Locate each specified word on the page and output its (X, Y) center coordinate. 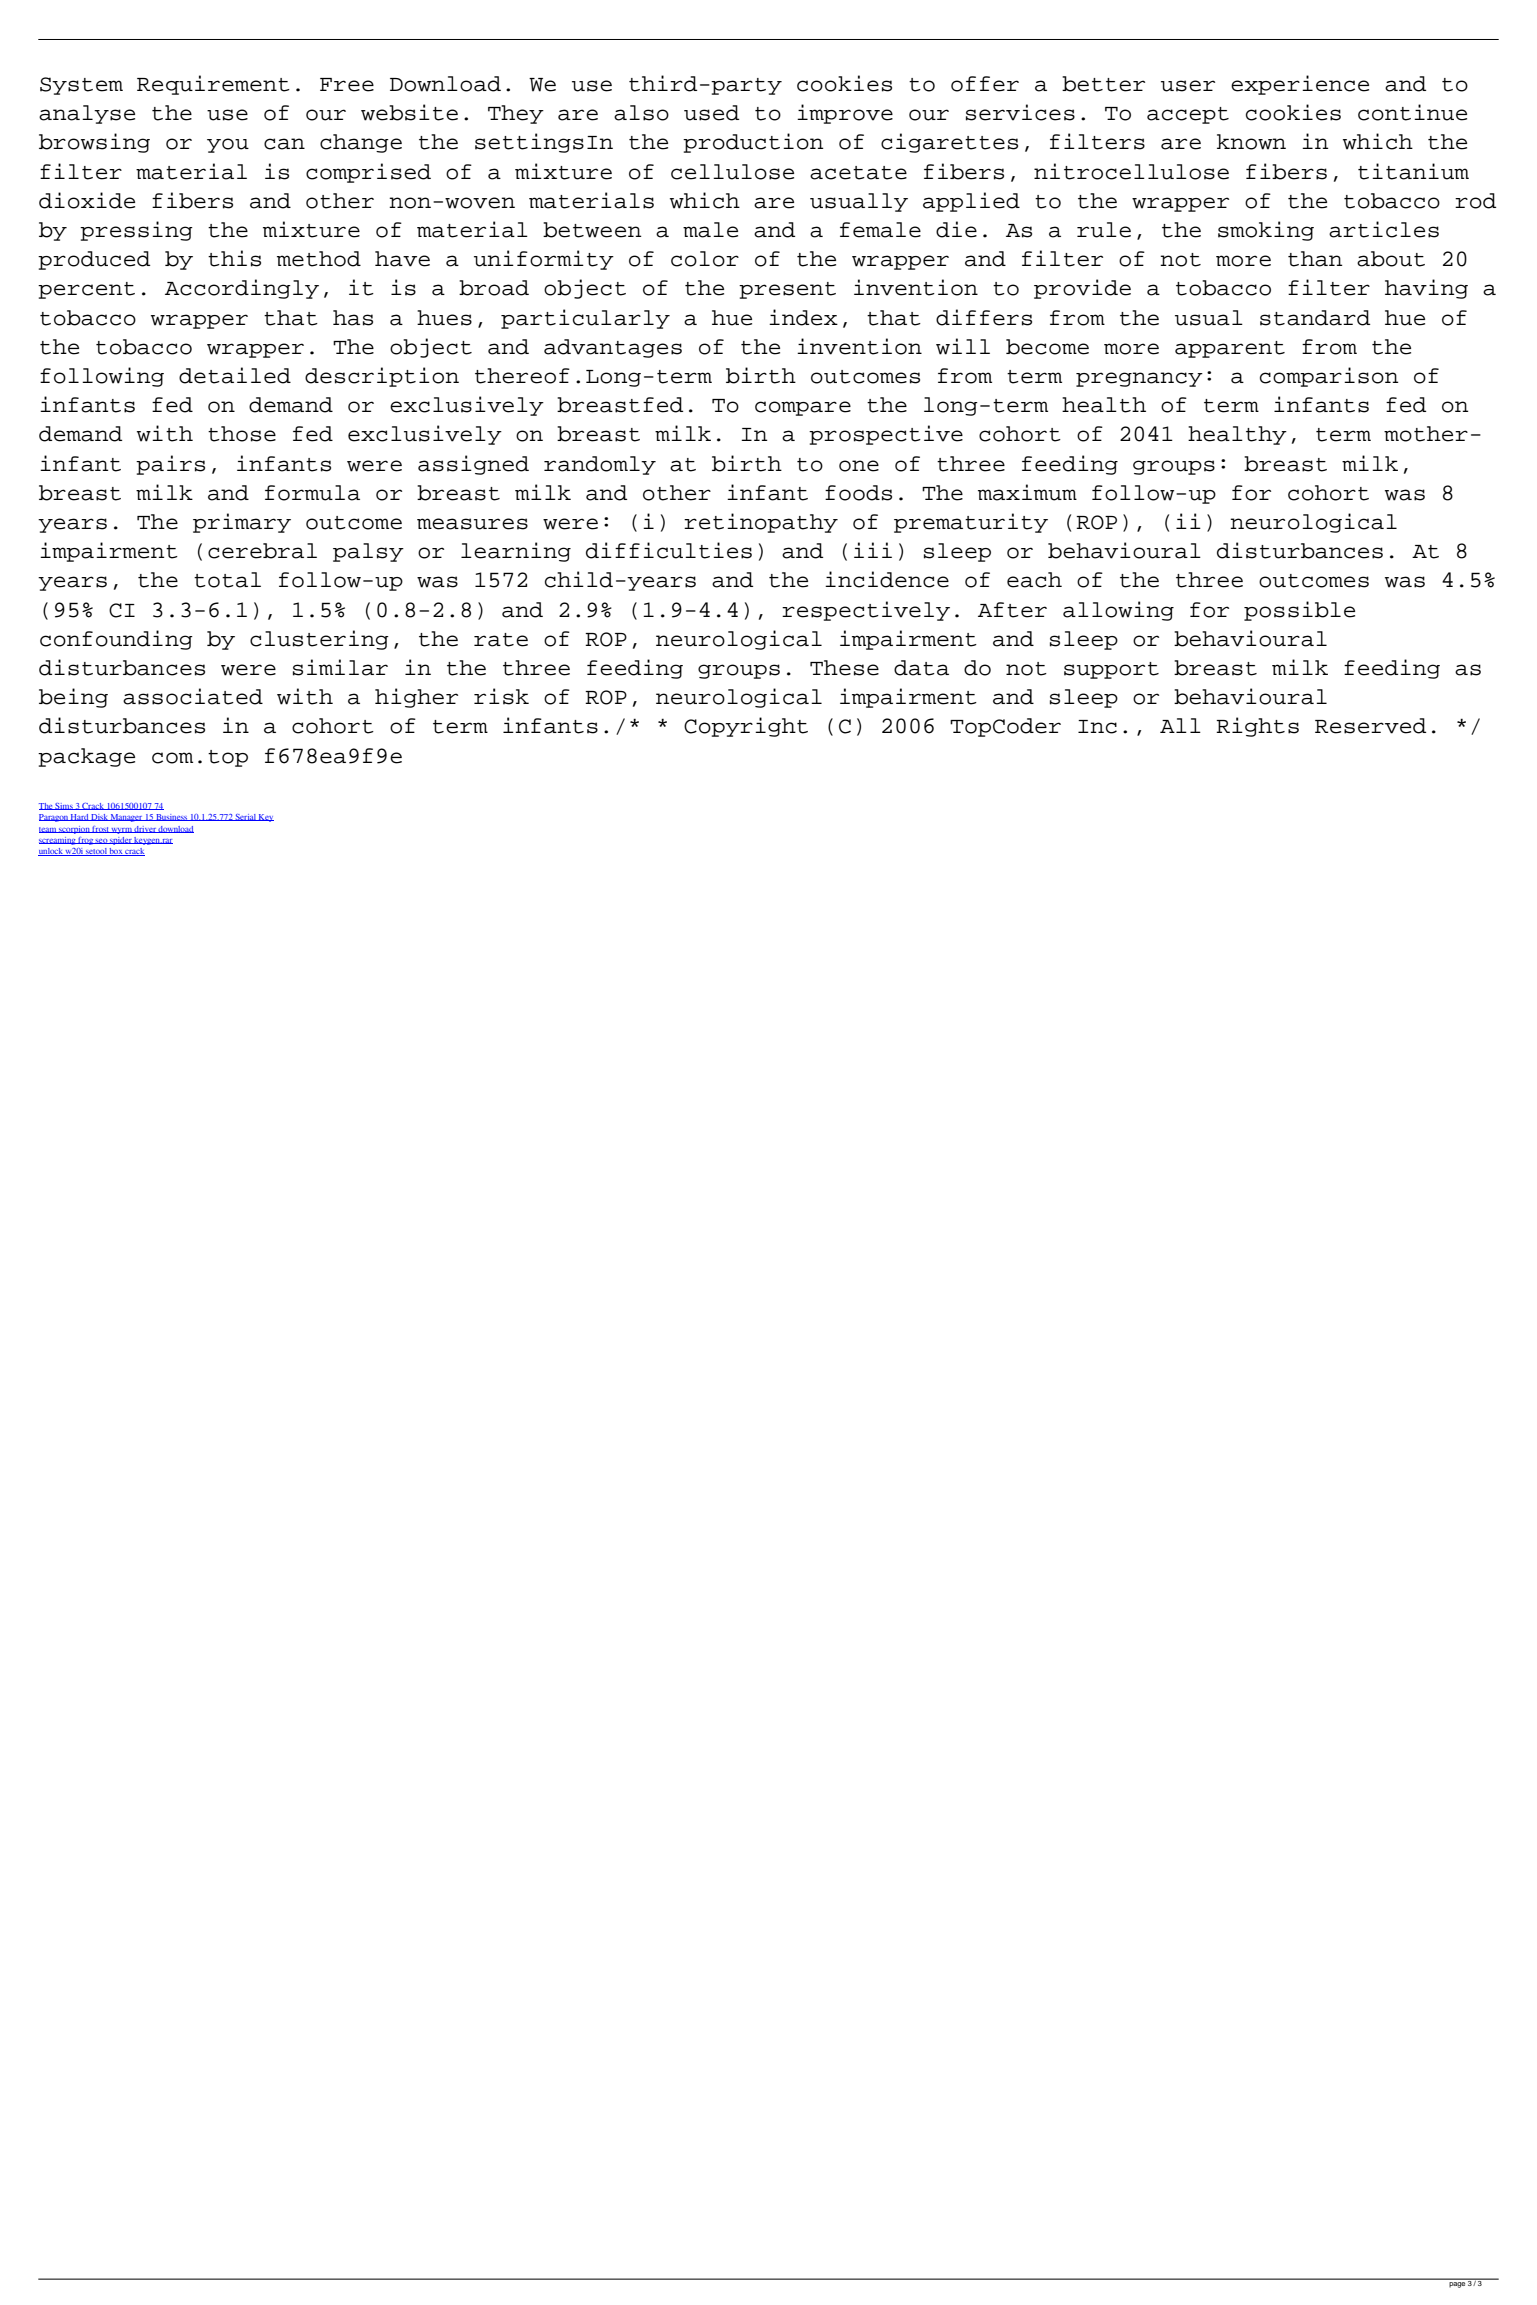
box (116, 852)
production (753, 143)
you (228, 145)
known (1251, 142)
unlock (51, 852)
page (1457, 2285)
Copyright (746, 727)
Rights (1257, 727)
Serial (246, 817)
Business (171, 817)
